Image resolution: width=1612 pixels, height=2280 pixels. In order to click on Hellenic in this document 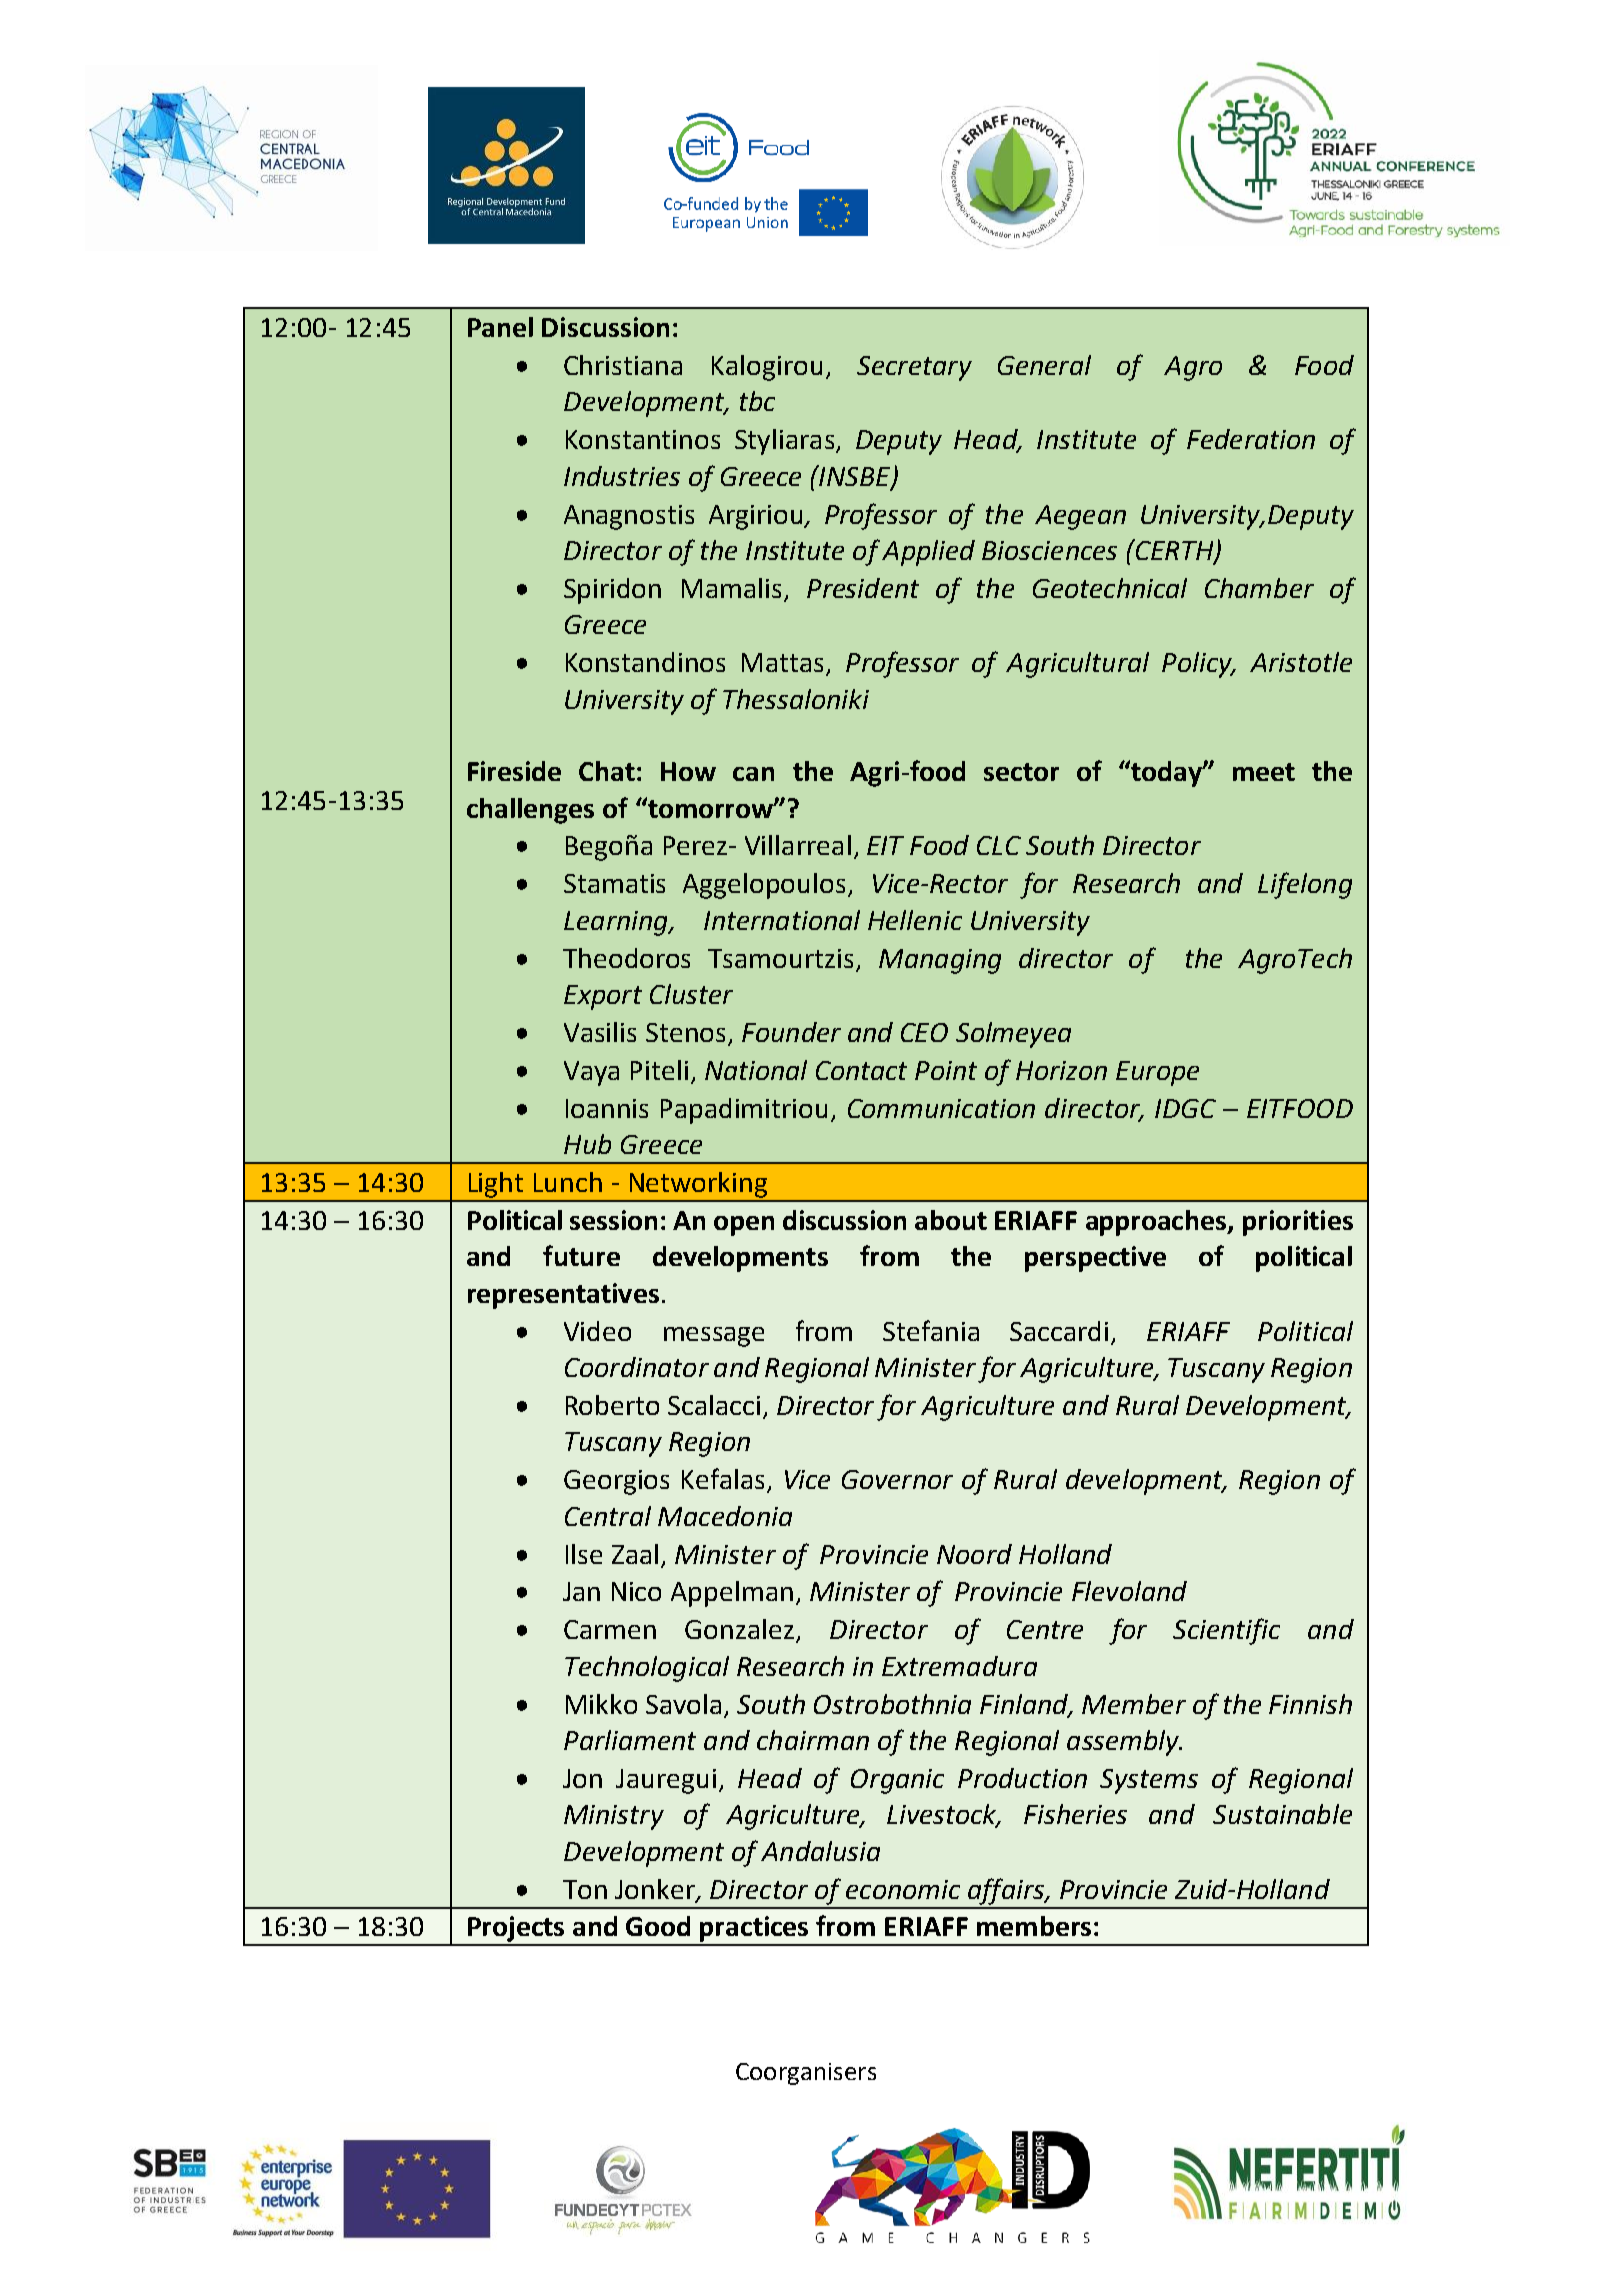, I will do `click(915, 920)`.
